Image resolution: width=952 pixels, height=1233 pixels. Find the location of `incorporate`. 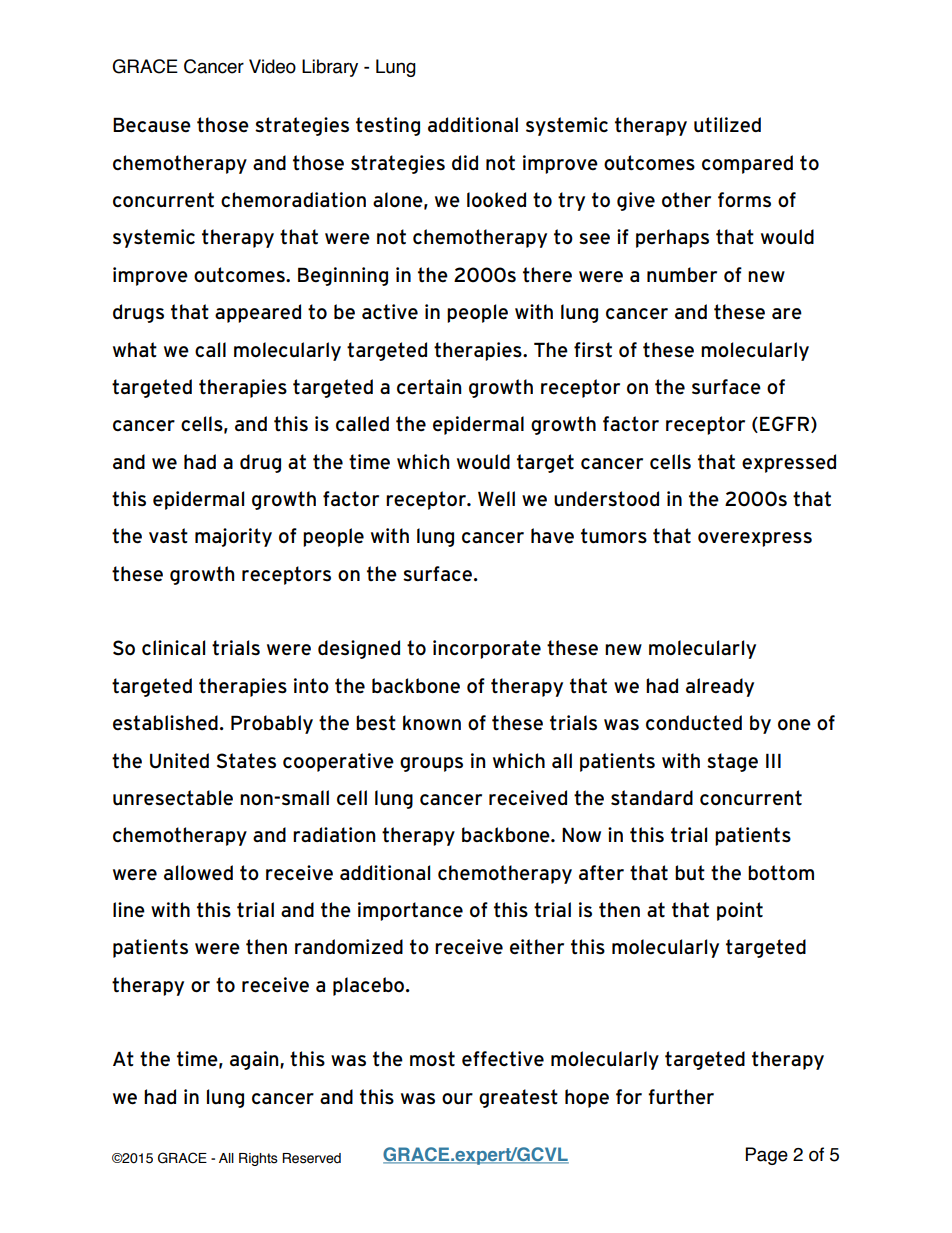

incorporate is located at coordinates (487, 649).
